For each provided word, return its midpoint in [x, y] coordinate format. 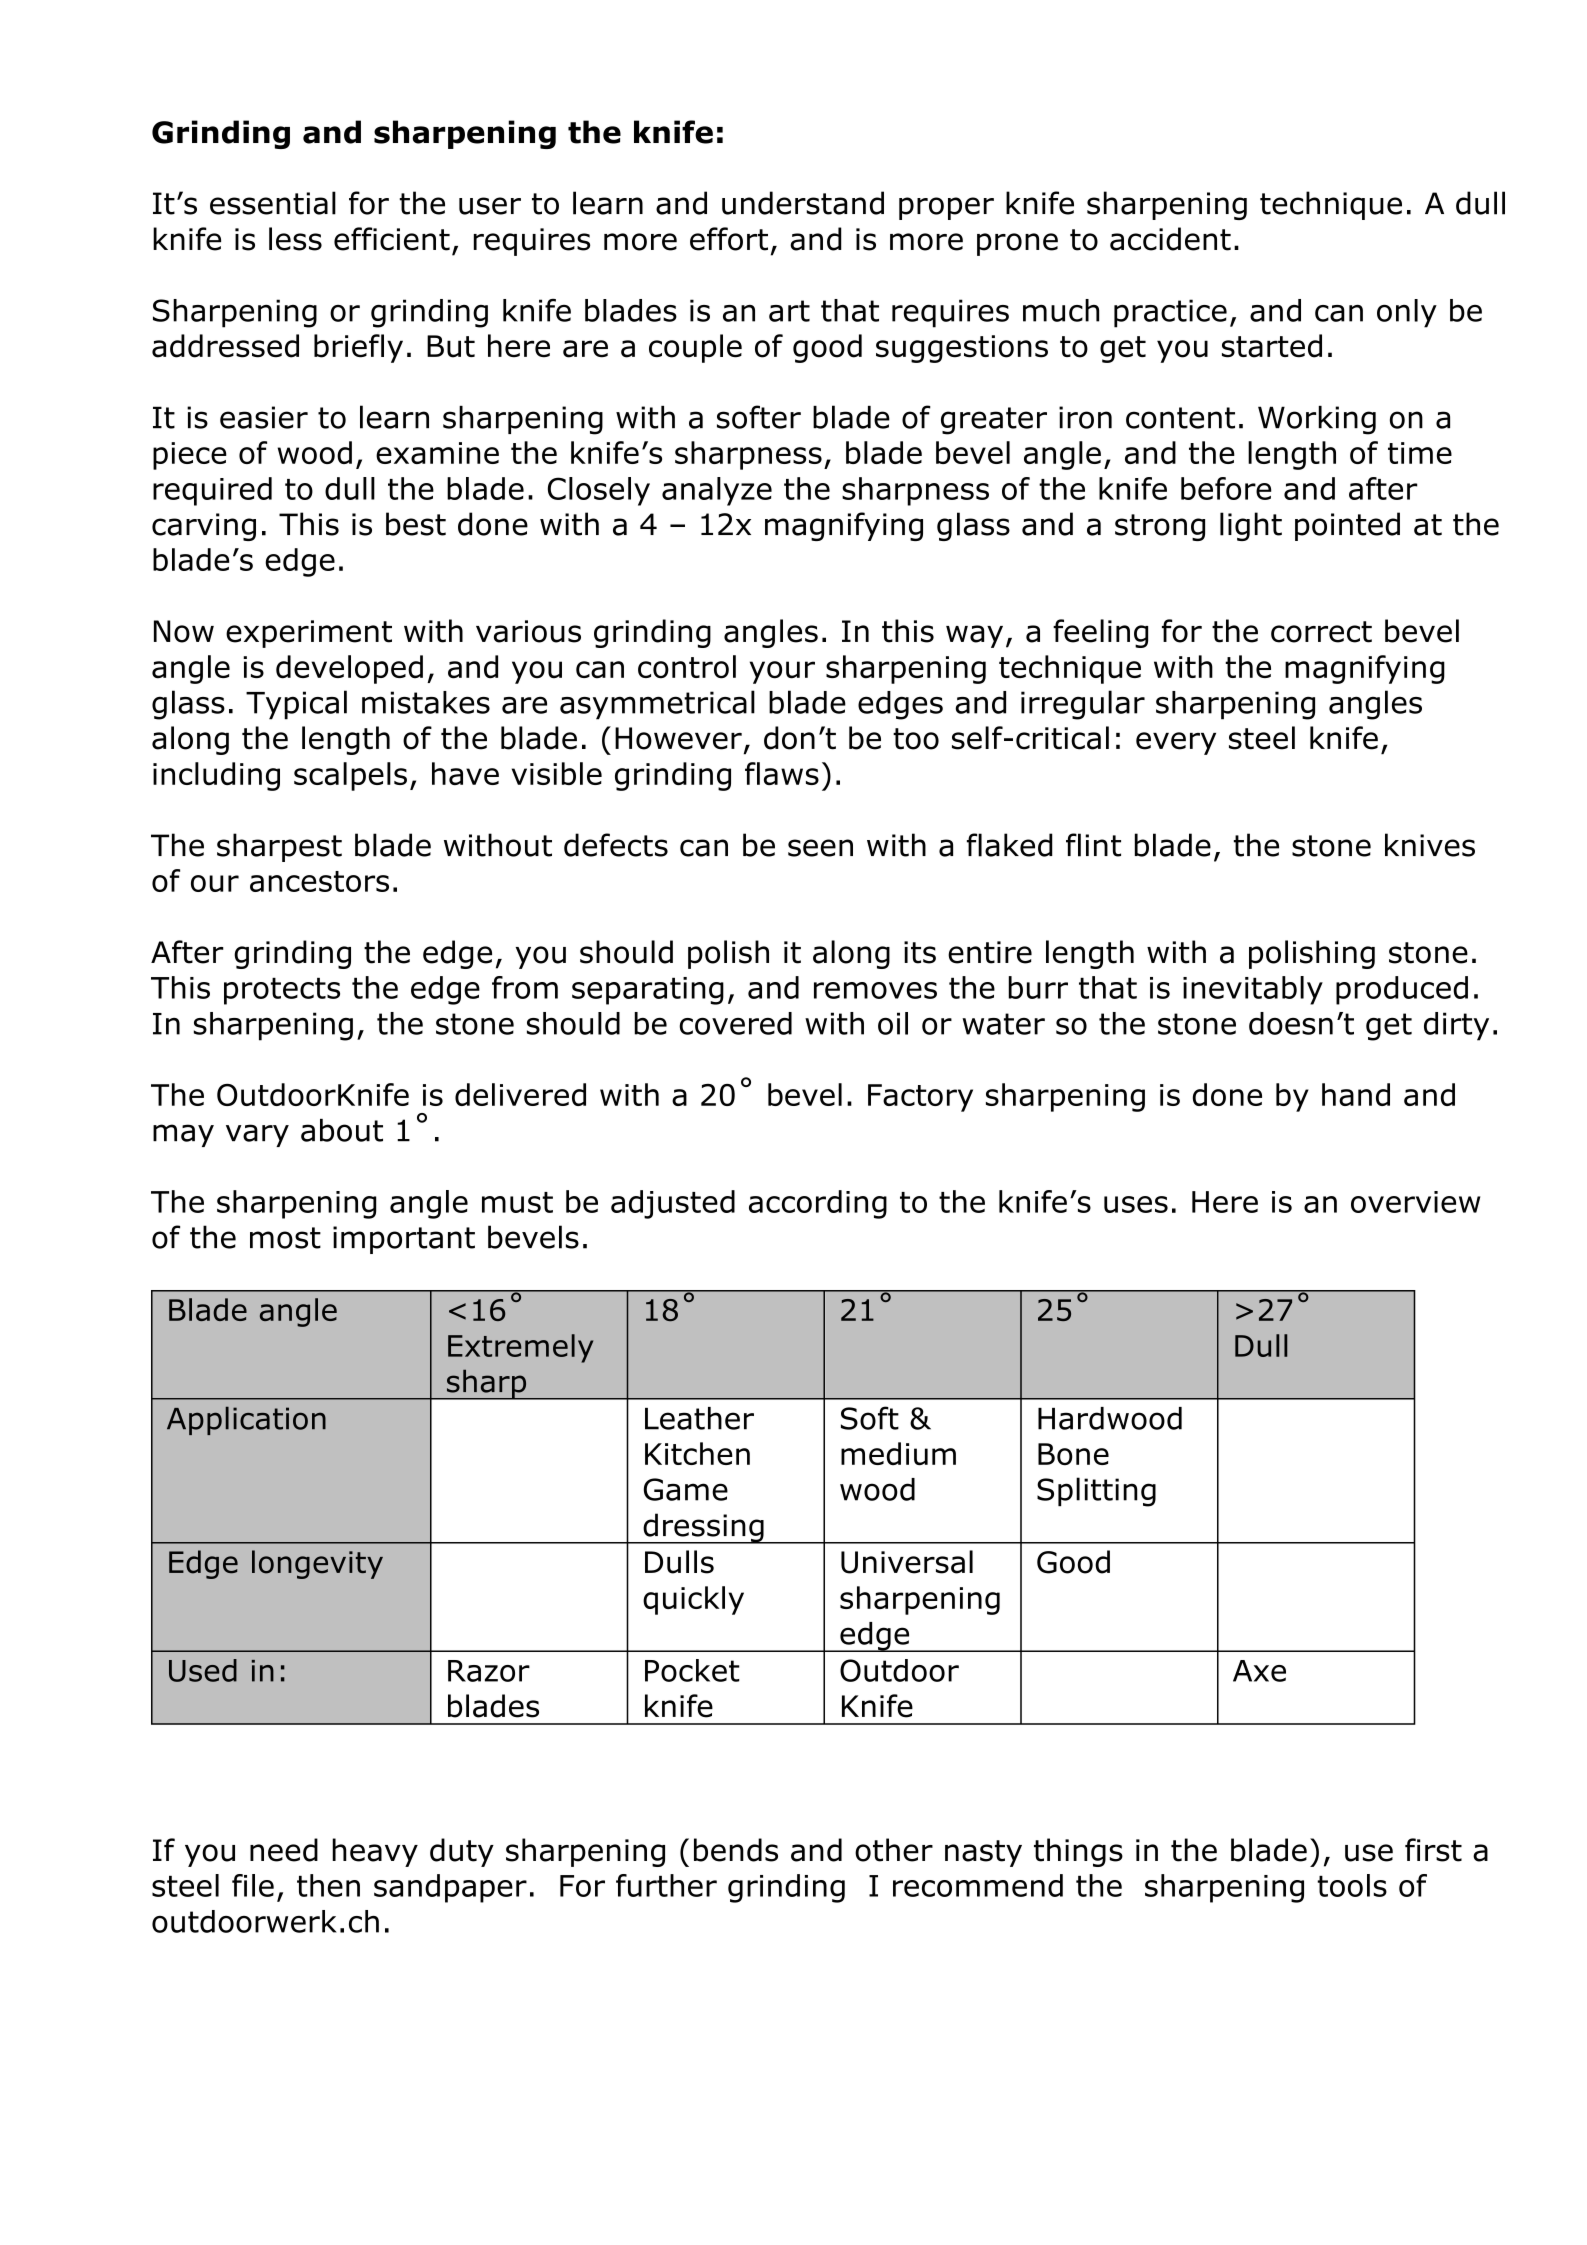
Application [246, 1421]
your [782, 672]
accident [1170, 239]
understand [803, 203]
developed [349, 669]
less [295, 239]
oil [893, 1023]
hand [1356, 1094]
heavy [375, 1852]
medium [898, 1453]
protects [282, 991]
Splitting [1096, 1492]
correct [1321, 632]
